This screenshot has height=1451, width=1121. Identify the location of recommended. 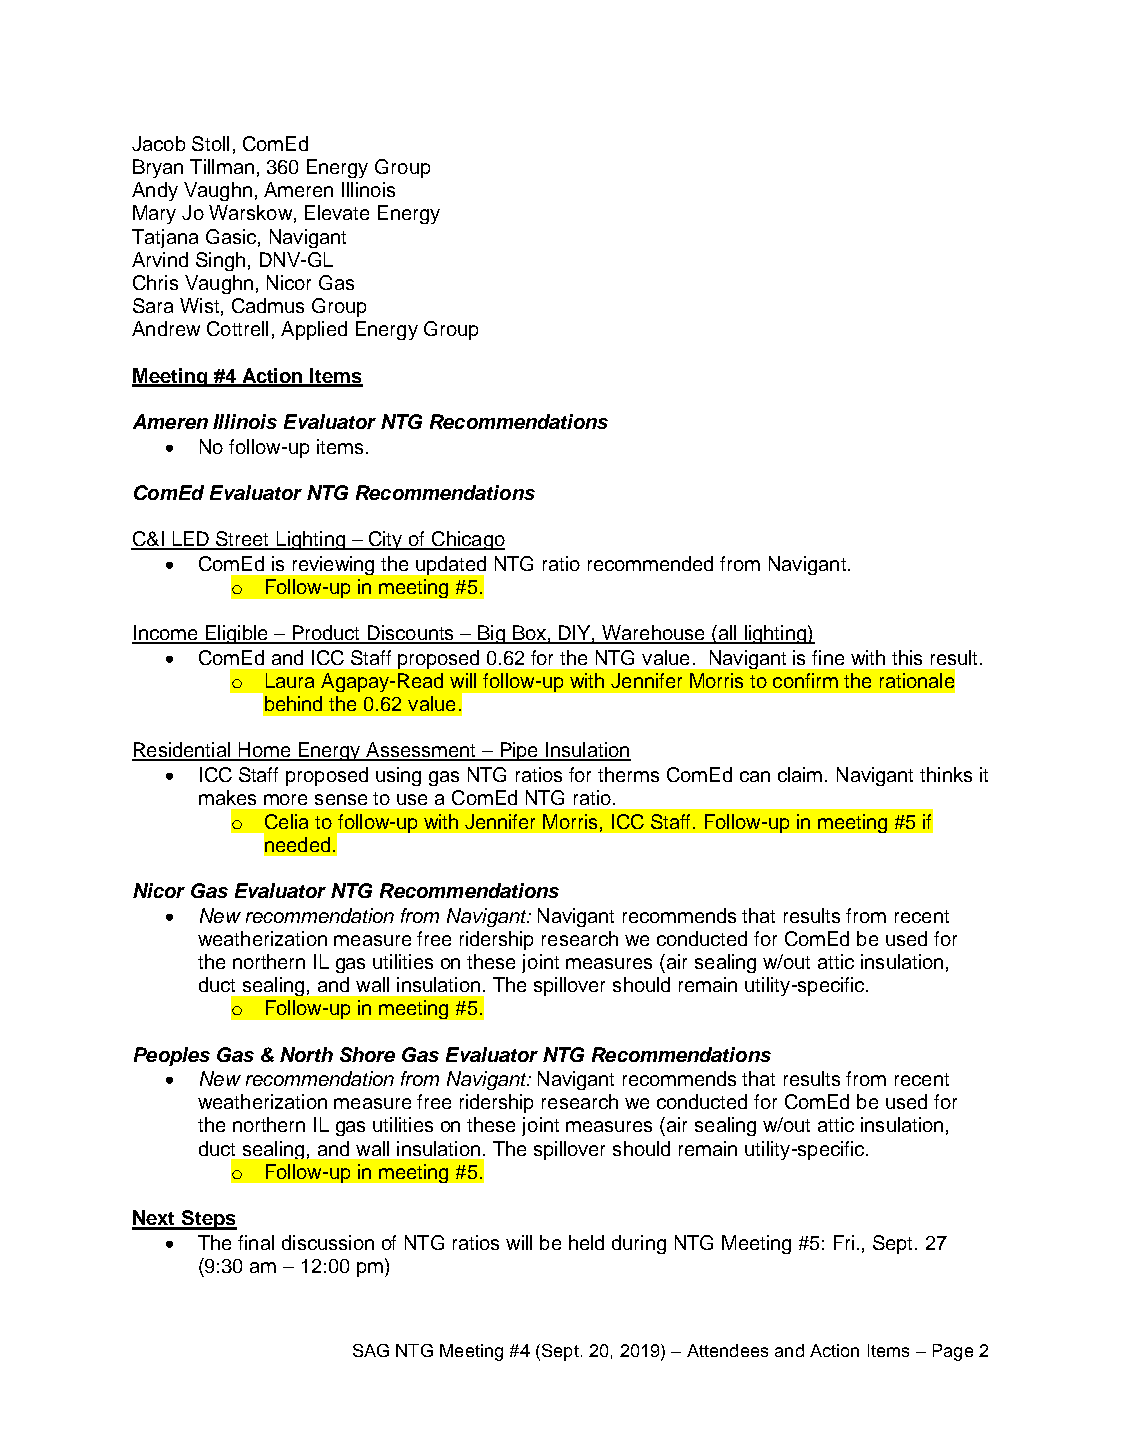
(650, 563).
